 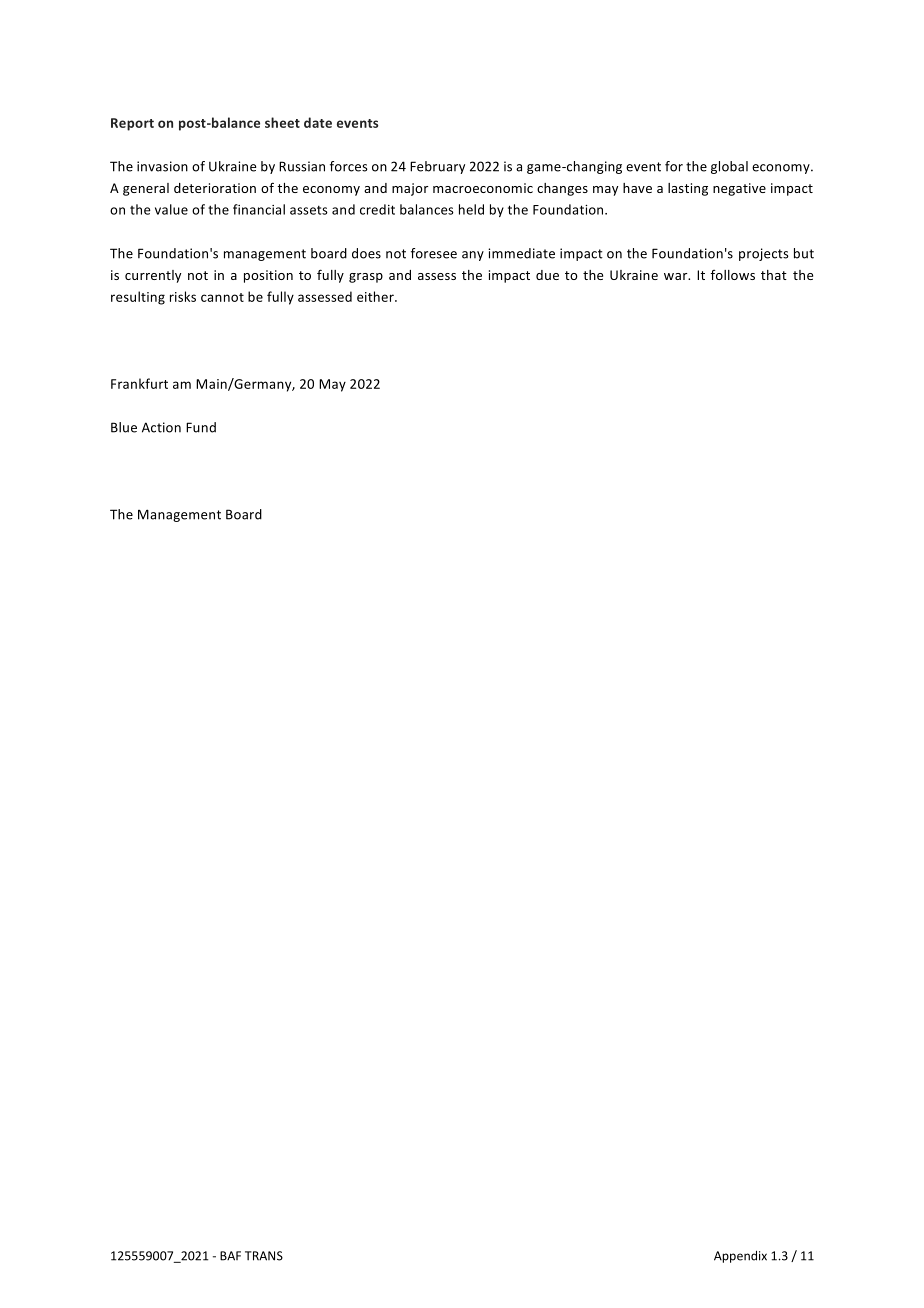 What do you see at coordinates (740, 1256) in the image?
I see `Appendix` at bounding box center [740, 1256].
